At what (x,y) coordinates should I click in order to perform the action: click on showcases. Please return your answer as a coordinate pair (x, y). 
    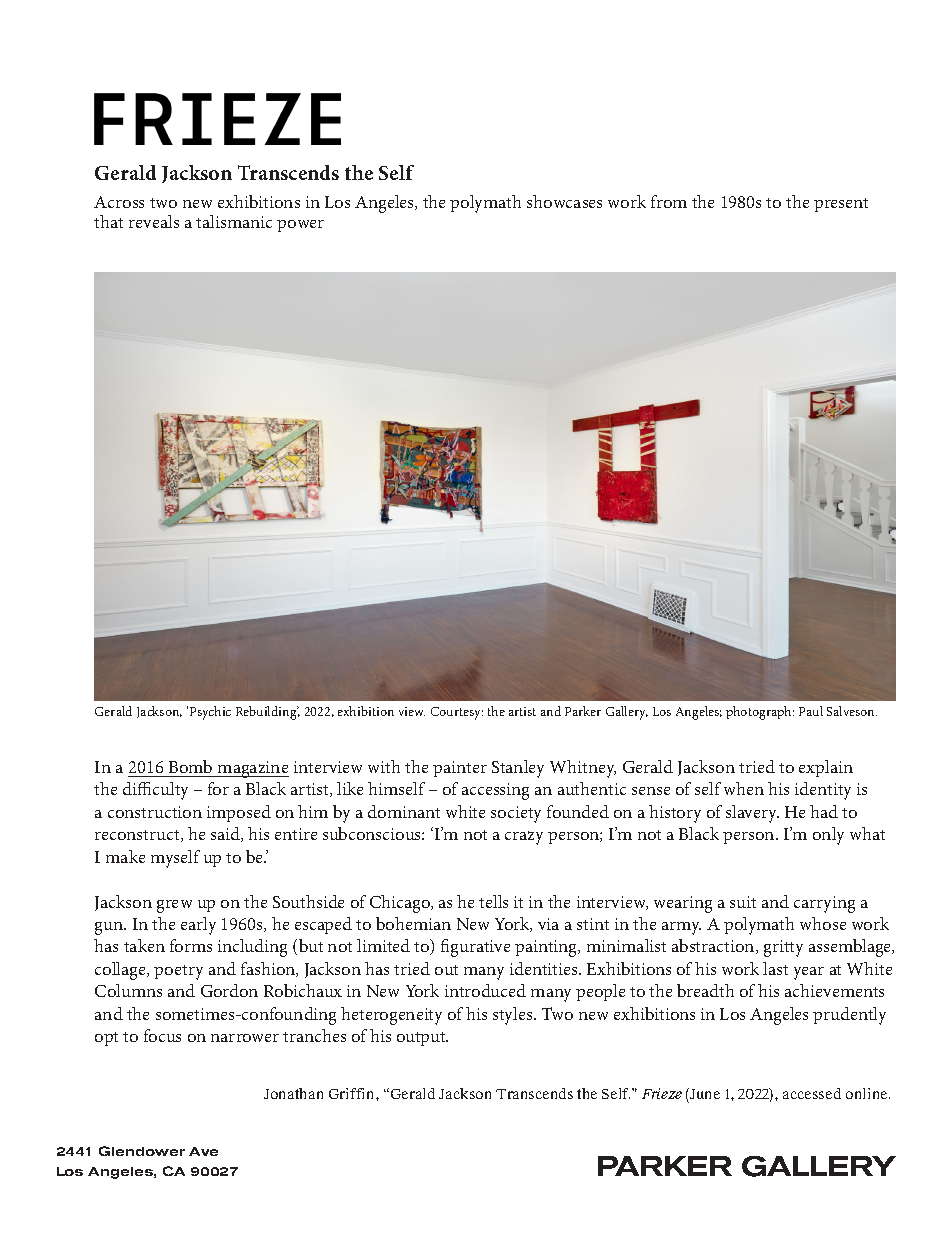
    Looking at the image, I should click on (564, 201).
